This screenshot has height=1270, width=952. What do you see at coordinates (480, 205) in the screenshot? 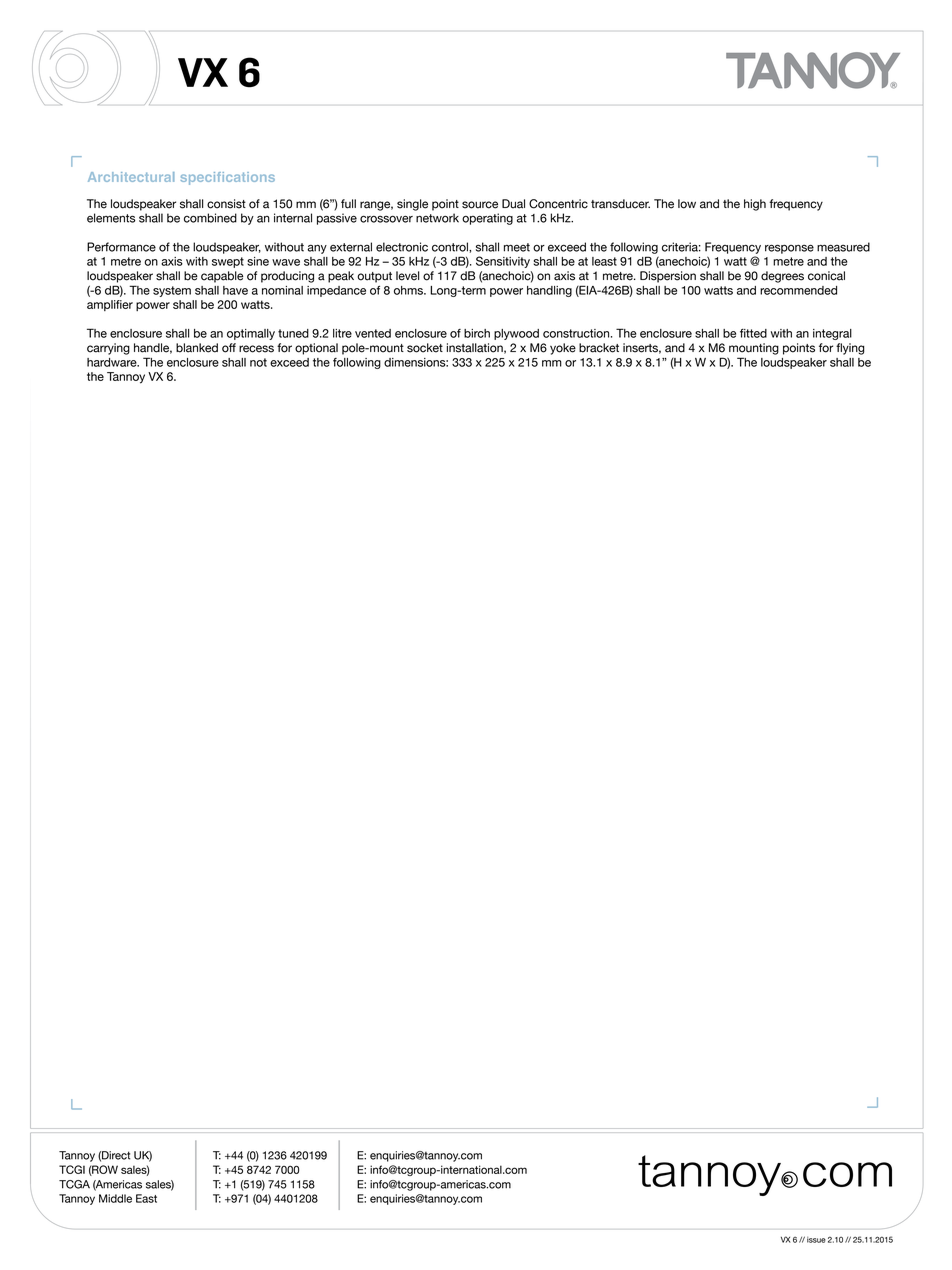
I see `source` at bounding box center [480, 205].
